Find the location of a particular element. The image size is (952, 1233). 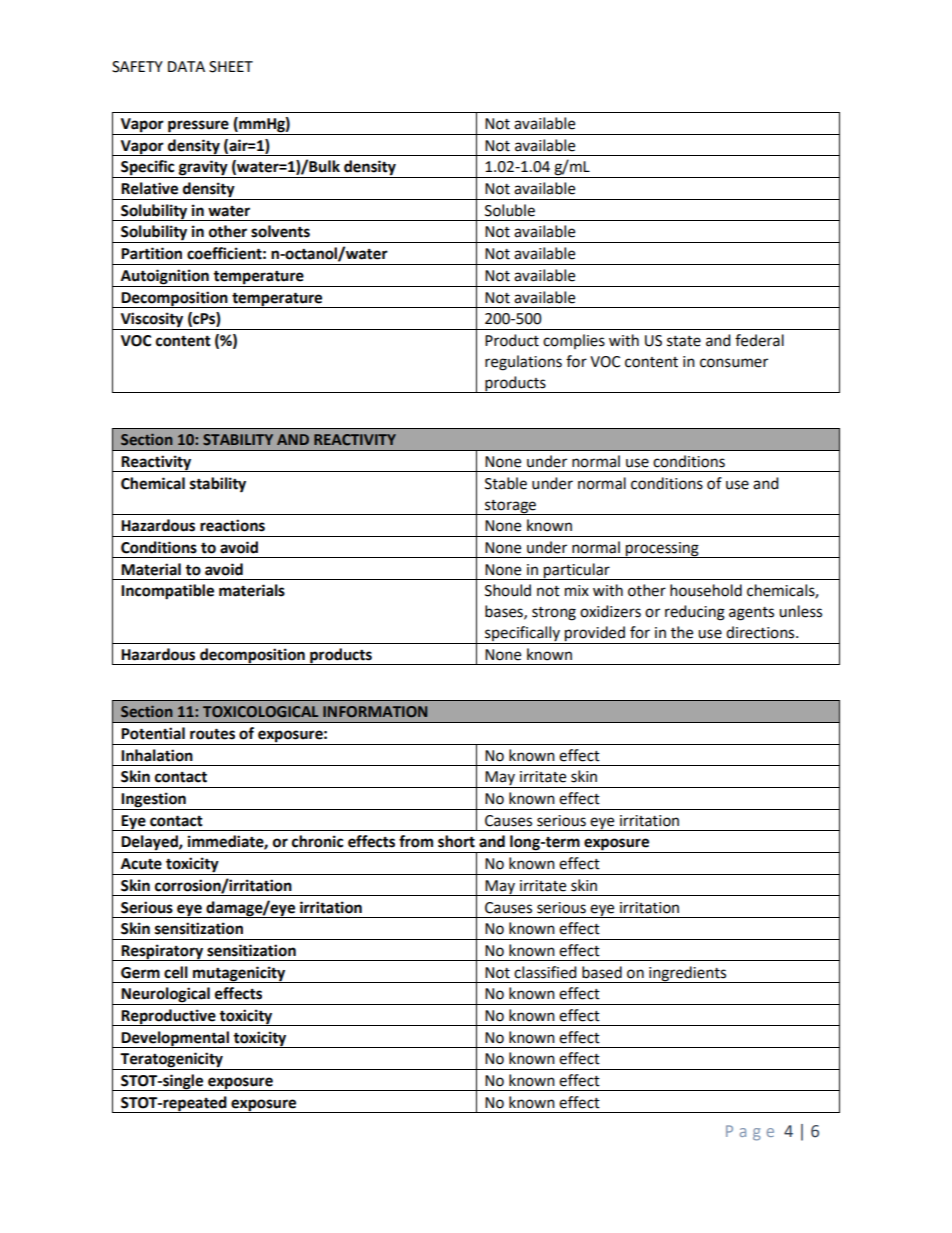

regulations is located at coordinates (523, 363).
